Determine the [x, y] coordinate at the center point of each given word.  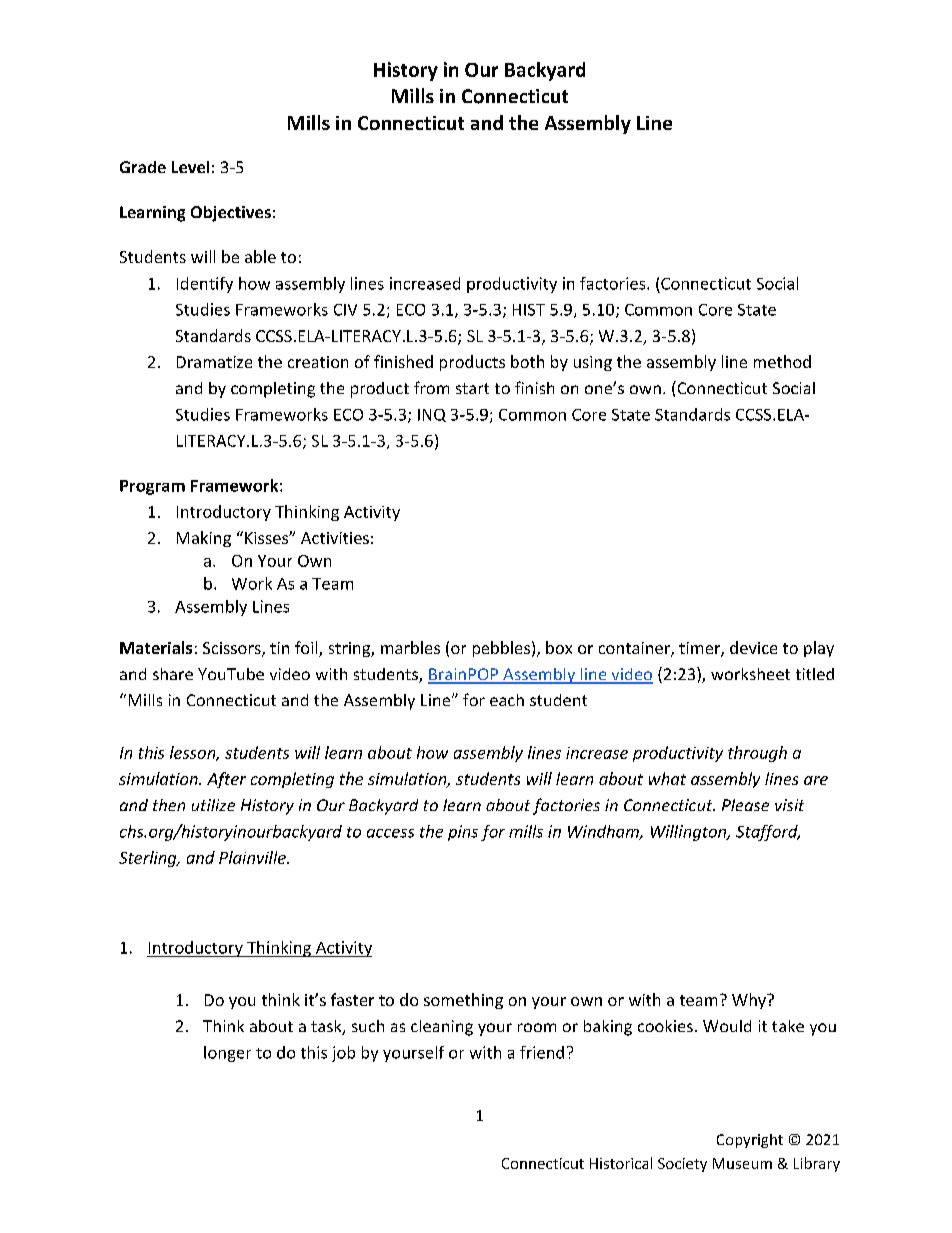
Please [745, 805]
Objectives [231, 214]
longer [227, 1054]
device [753, 647]
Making [204, 539]
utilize [213, 805]
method [782, 361]
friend [542, 1052]
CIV [345, 310]
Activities [335, 538]
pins [463, 833]
